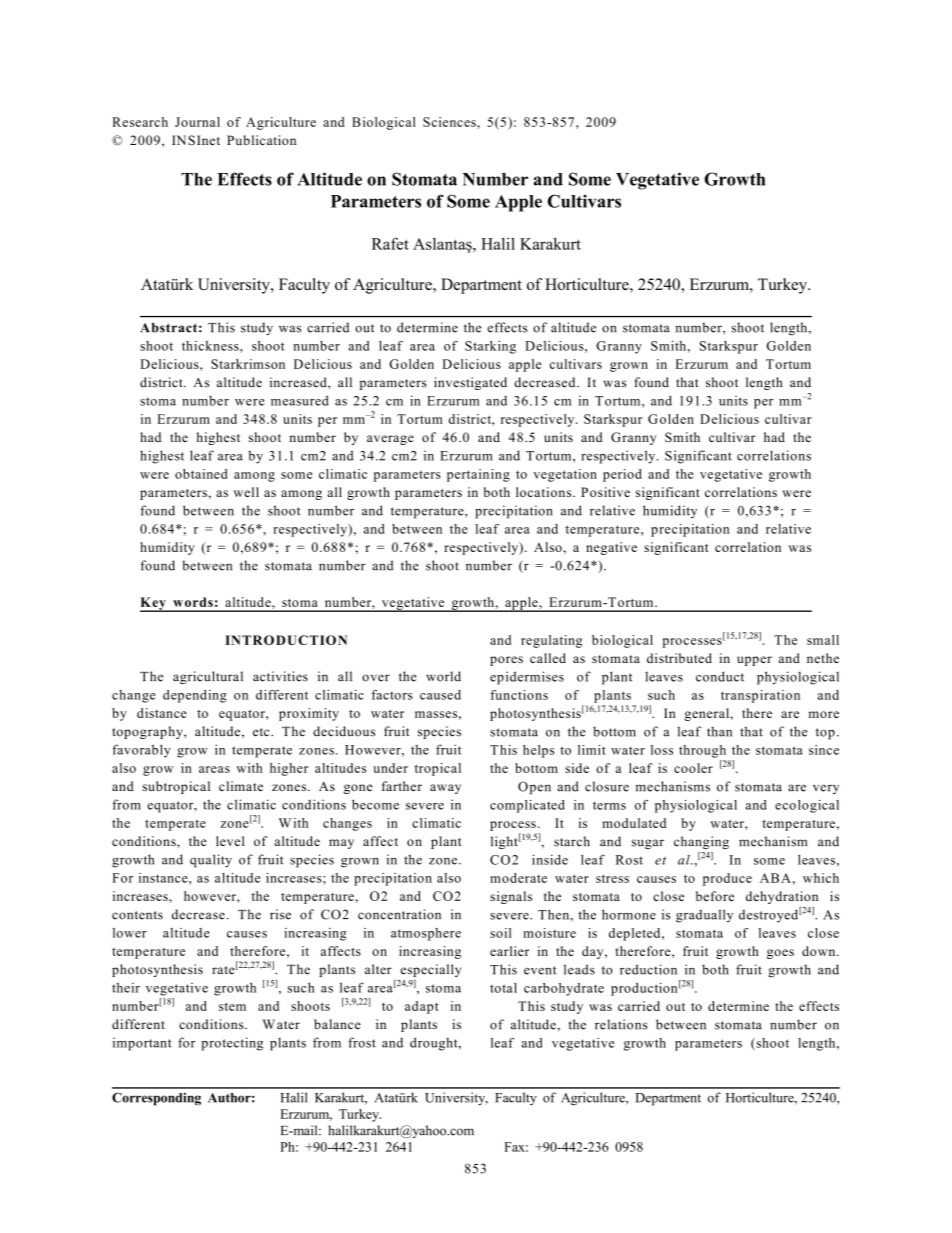 The image size is (952, 1233). I want to click on Journal, so click(197, 122).
